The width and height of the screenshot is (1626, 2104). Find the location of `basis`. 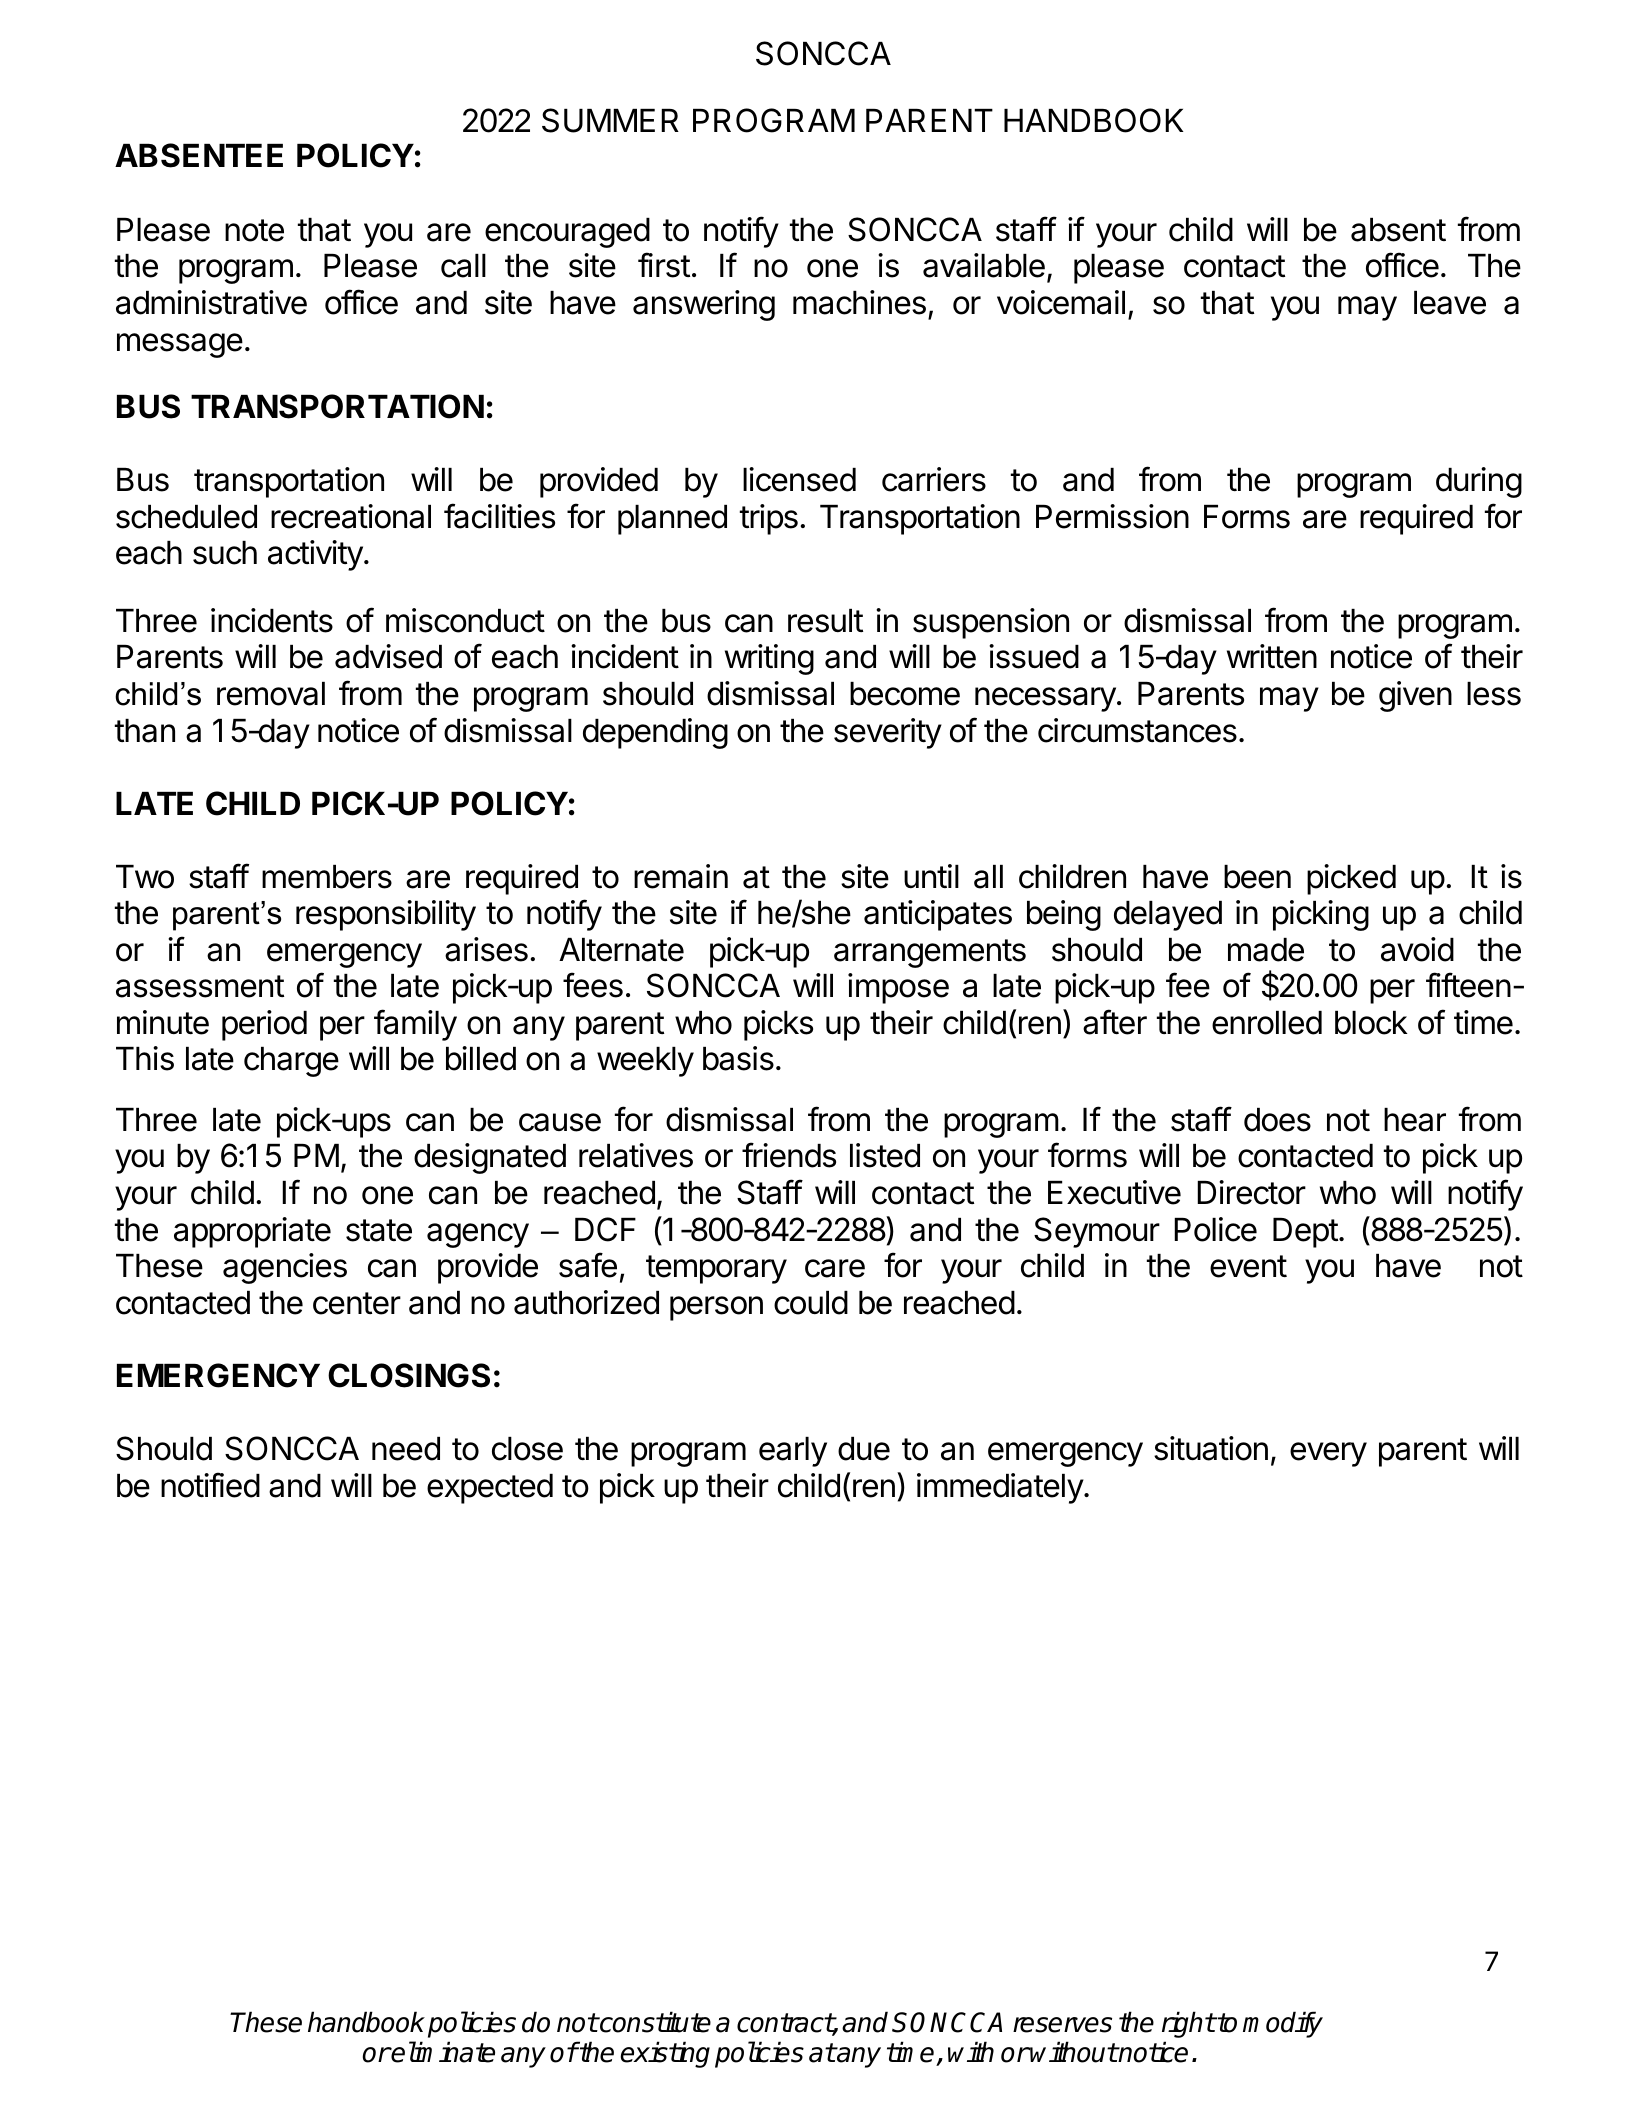

basis is located at coordinates (738, 1058).
